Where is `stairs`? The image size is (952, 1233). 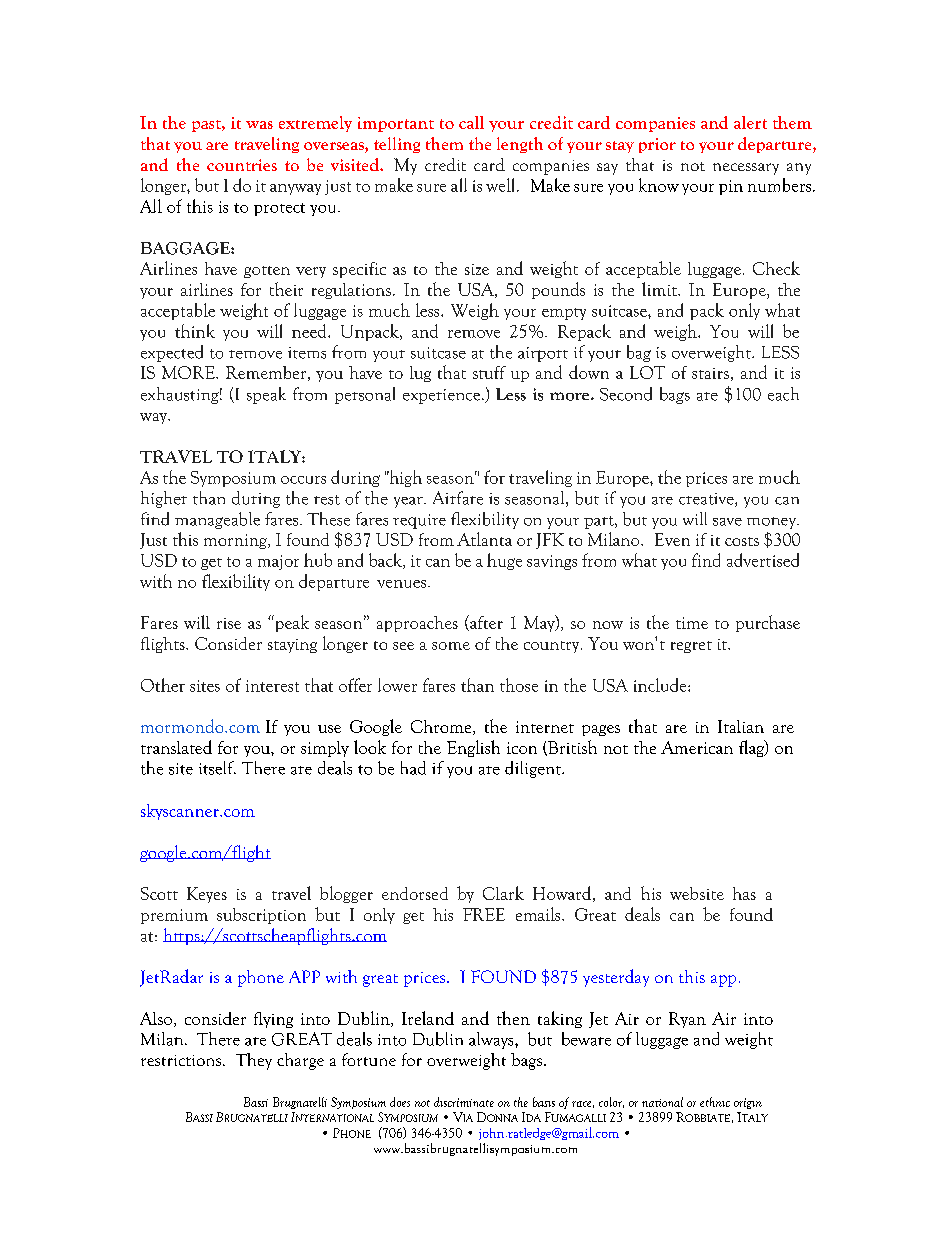 stairs is located at coordinates (710, 373).
